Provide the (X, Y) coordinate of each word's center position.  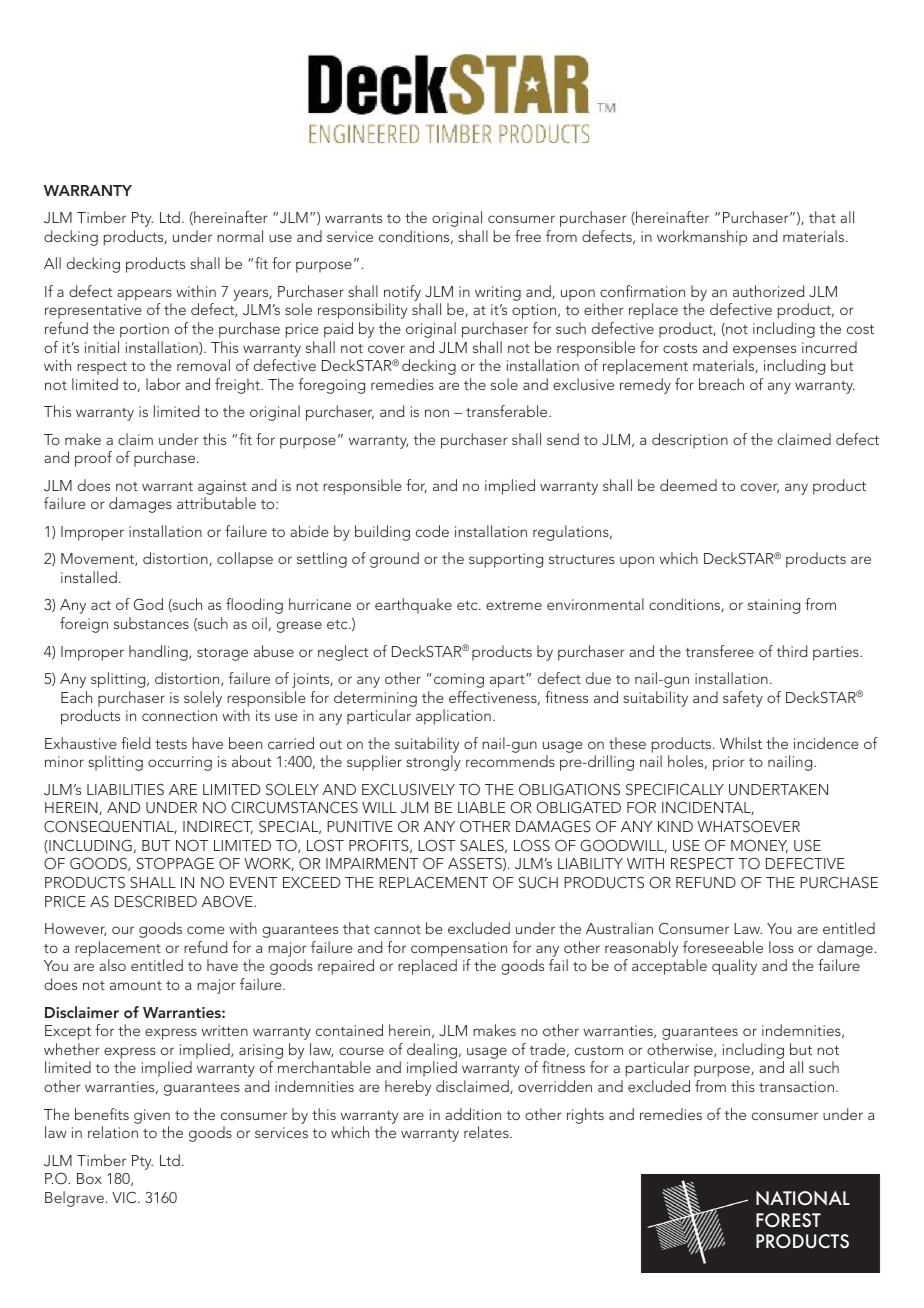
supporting (506, 560)
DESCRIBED (156, 901)
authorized (768, 291)
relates (487, 1132)
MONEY (759, 846)
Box (89, 1178)
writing (498, 293)
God (148, 604)
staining (774, 606)
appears (144, 295)
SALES (483, 846)
